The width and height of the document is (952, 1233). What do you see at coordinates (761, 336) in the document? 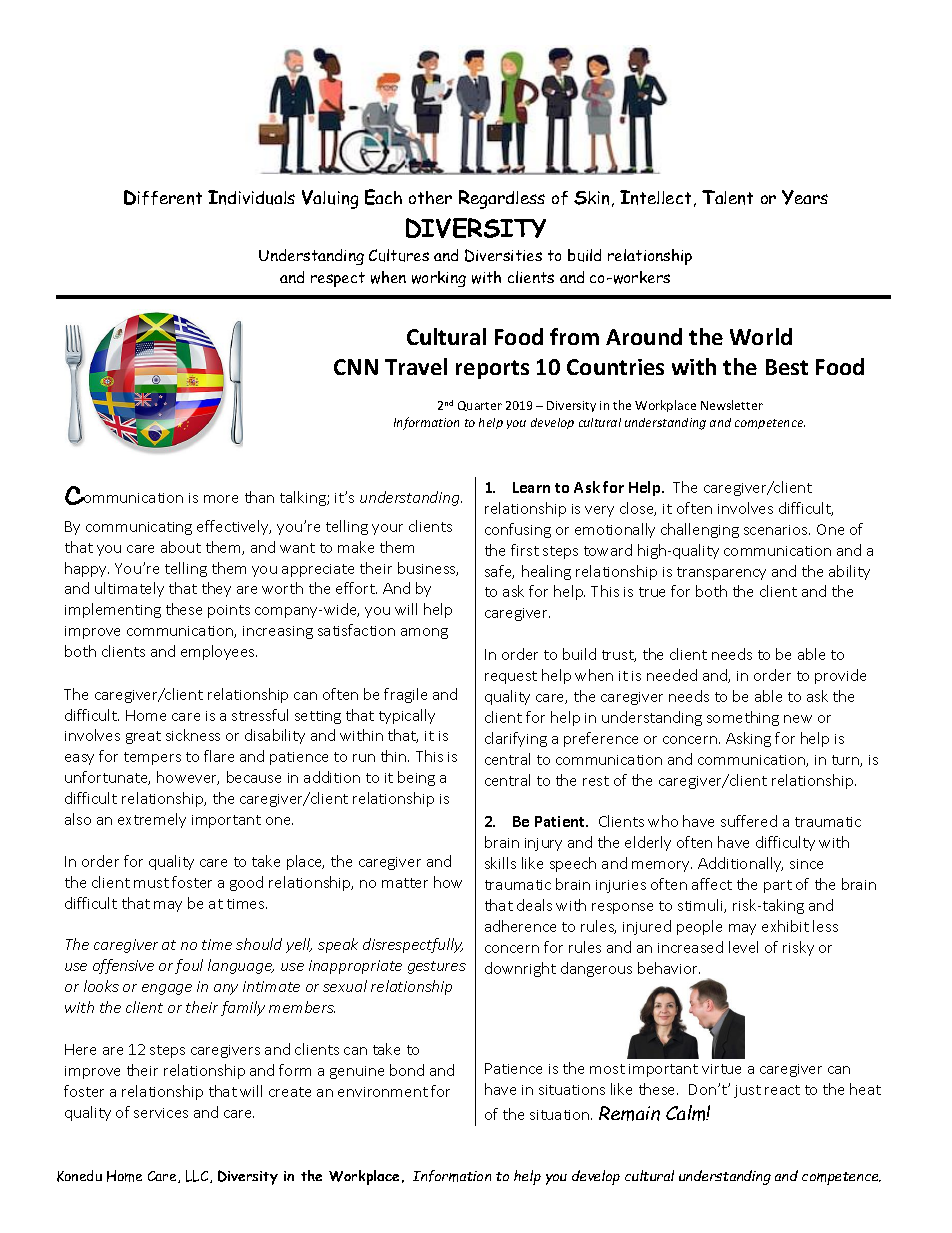
I see `World` at bounding box center [761, 336].
